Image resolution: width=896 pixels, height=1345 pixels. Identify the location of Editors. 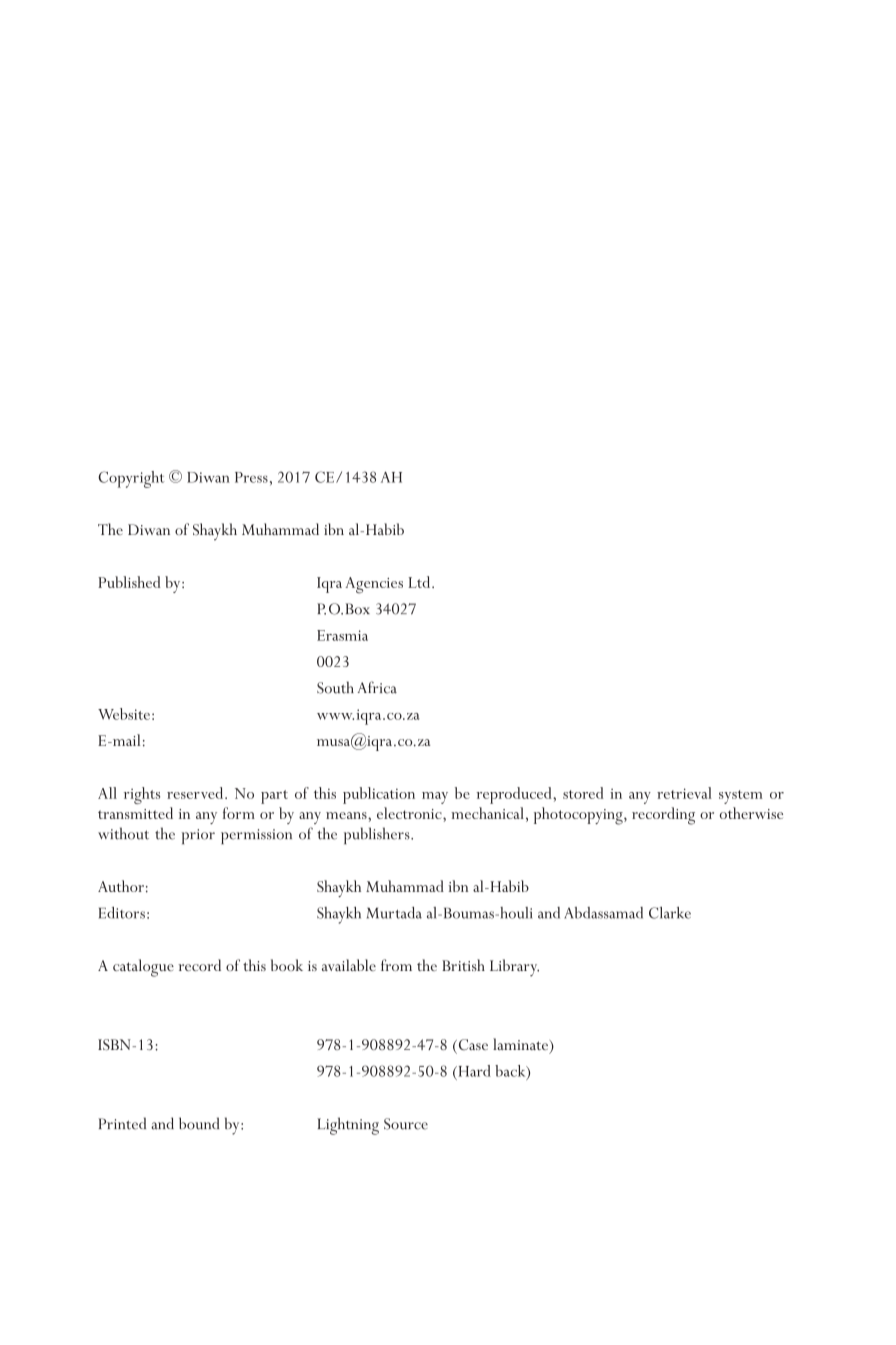
(122, 913).
